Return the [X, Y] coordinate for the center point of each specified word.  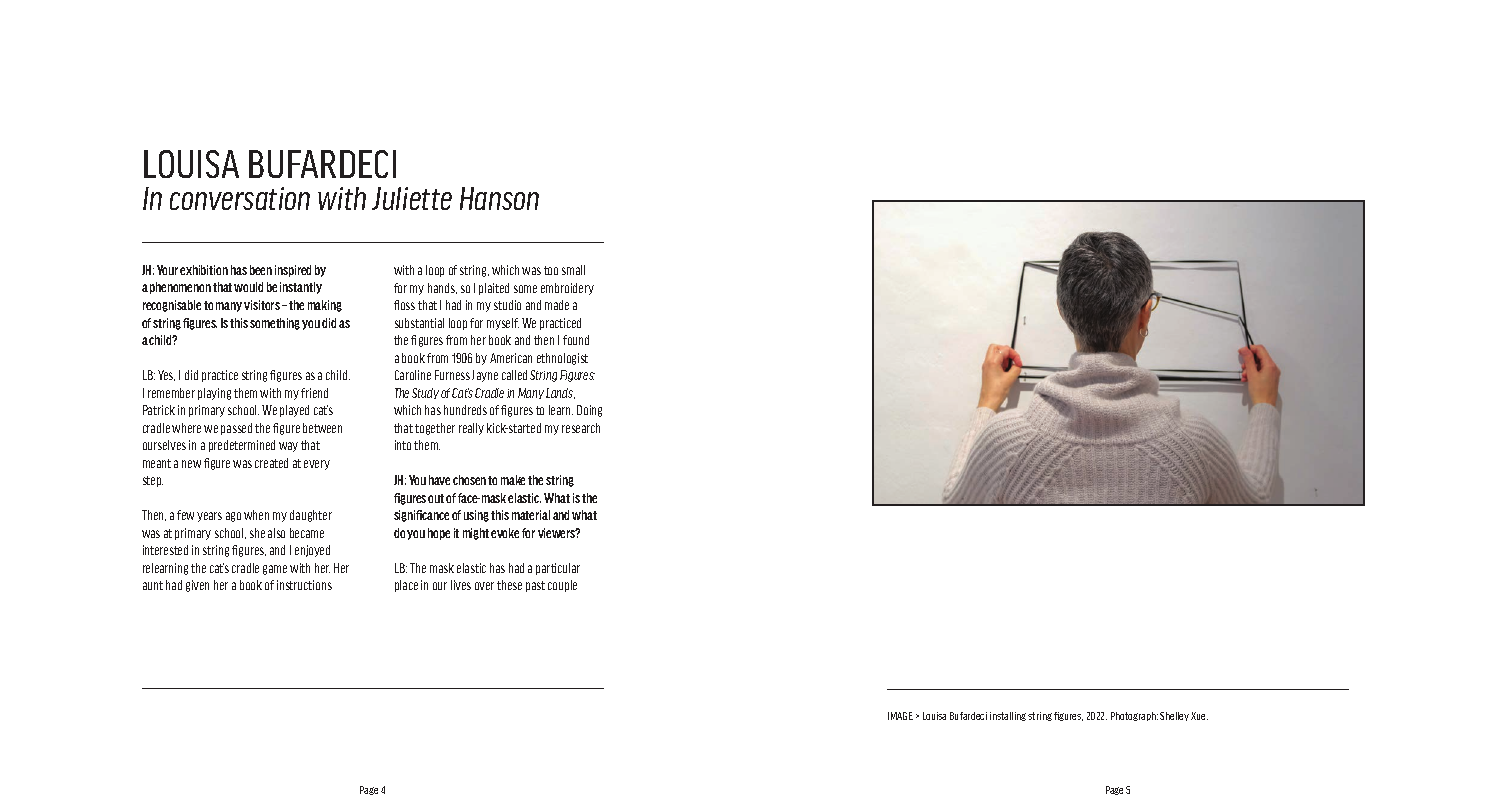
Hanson [499, 198]
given [197, 586]
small [573, 270]
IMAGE [900, 716]
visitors [262, 305]
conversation [240, 198]
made [557, 305]
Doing [589, 411]
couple [562, 586]
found [576, 340]
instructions [304, 585]
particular [558, 569]
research [581, 428]
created [271, 463]
